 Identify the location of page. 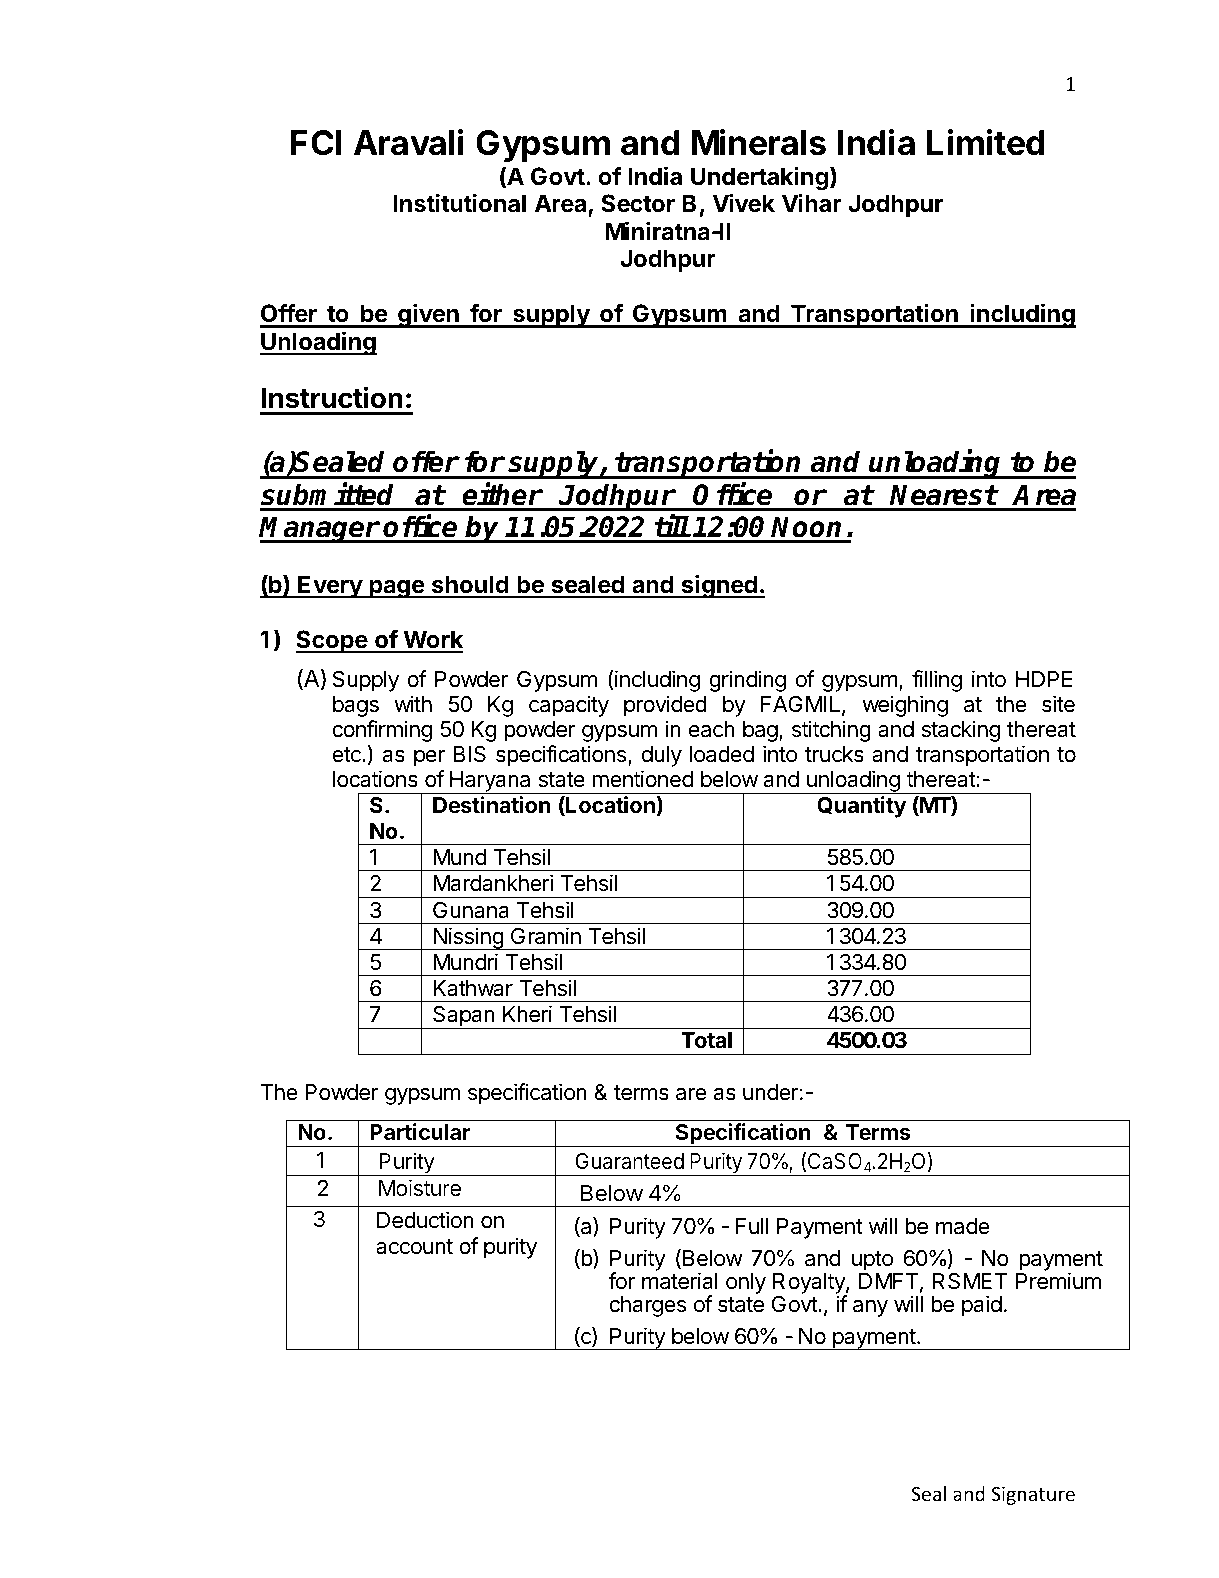
(397, 589).
